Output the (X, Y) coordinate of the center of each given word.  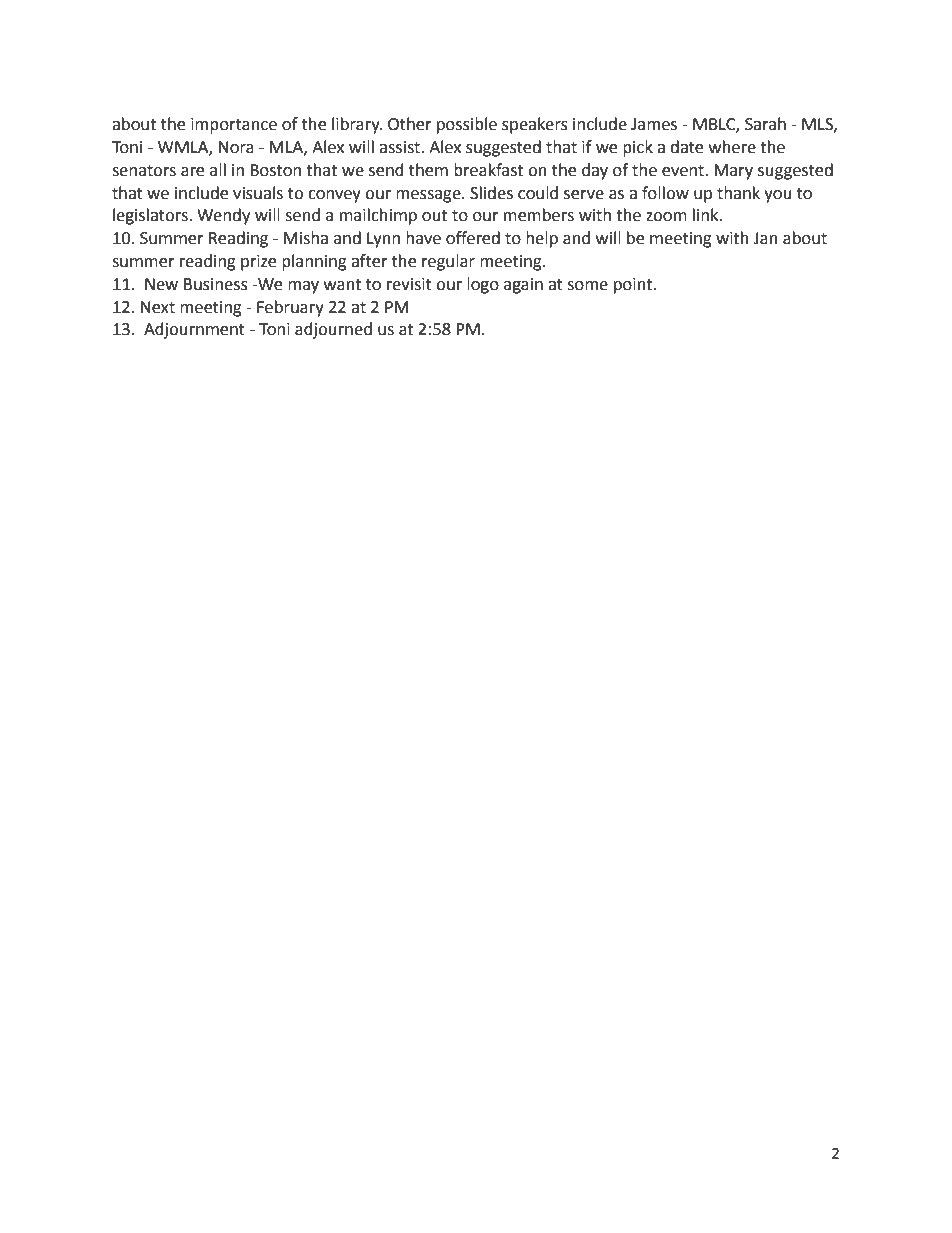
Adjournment (194, 330)
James (654, 124)
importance (234, 126)
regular (448, 262)
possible (467, 125)
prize (258, 263)
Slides (491, 193)
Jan (765, 238)
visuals (258, 193)
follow (665, 193)
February (290, 308)
